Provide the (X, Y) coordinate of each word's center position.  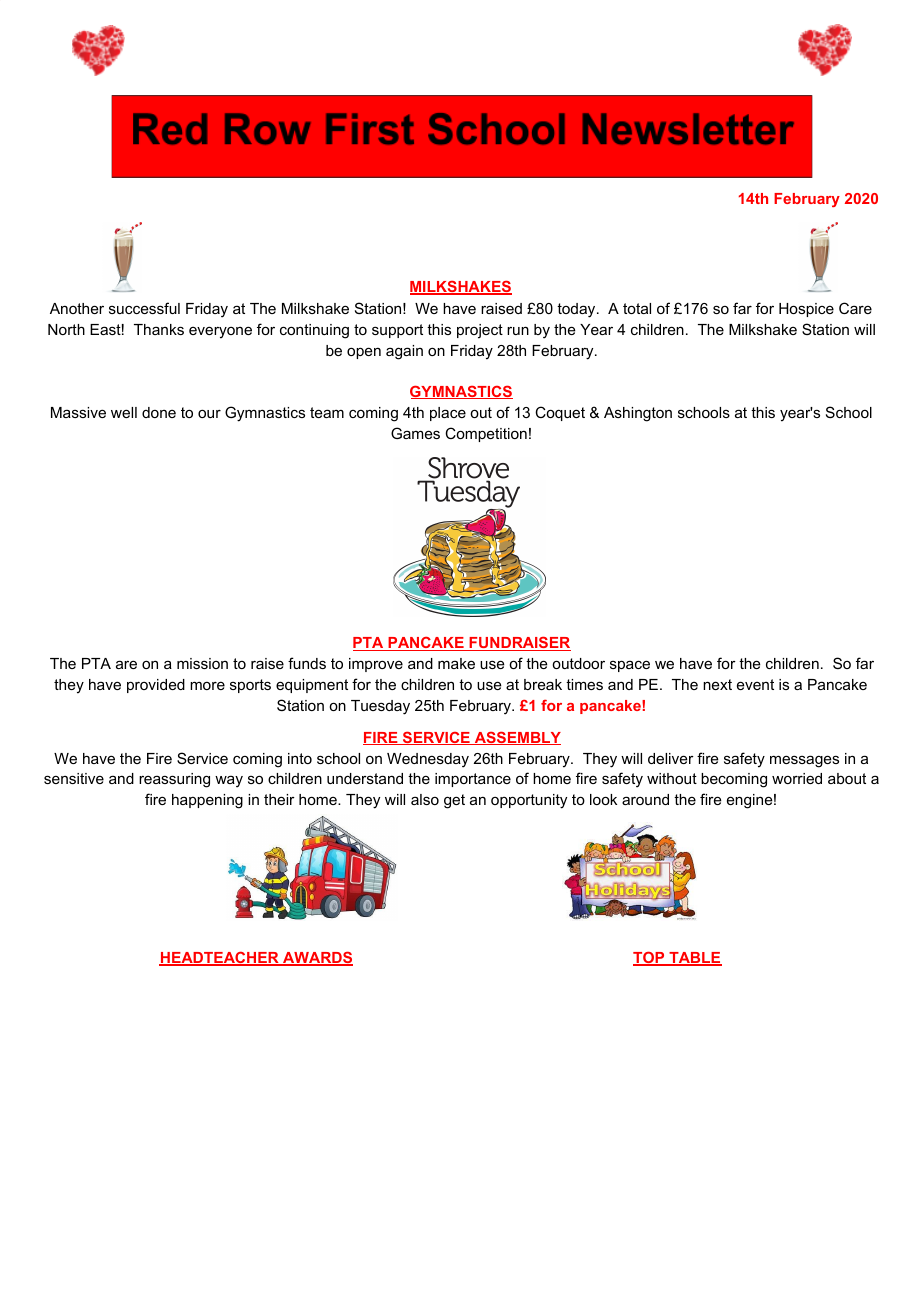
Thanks (159, 329)
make (456, 663)
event (755, 684)
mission (202, 663)
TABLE (694, 959)
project (480, 331)
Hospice (806, 310)
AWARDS (317, 958)
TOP (650, 958)
